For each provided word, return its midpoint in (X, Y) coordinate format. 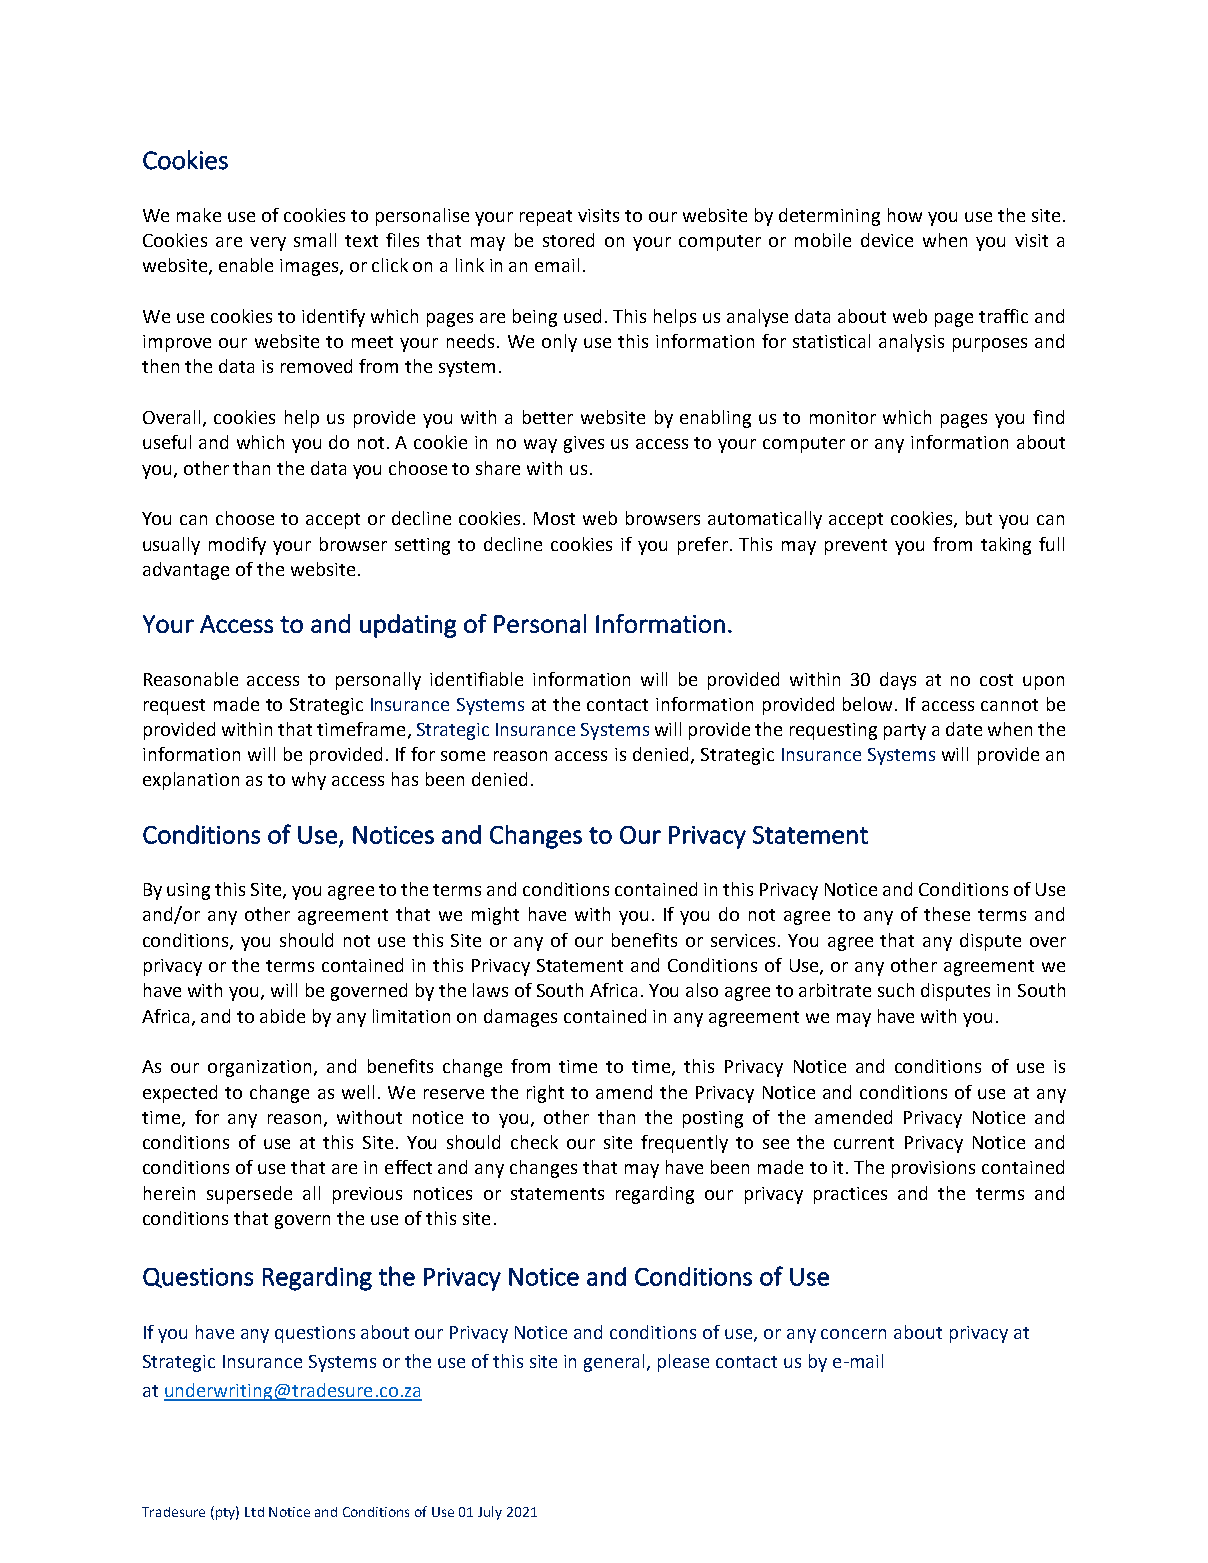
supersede (249, 1195)
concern (853, 1334)
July (490, 1513)
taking (1006, 546)
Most (554, 518)
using (188, 891)
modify (237, 546)
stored (568, 240)
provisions (933, 1169)
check (534, 1142)
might (495, 916)
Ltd (254, 1512)
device (887, 240)
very (268, 244)
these (947, 914)
